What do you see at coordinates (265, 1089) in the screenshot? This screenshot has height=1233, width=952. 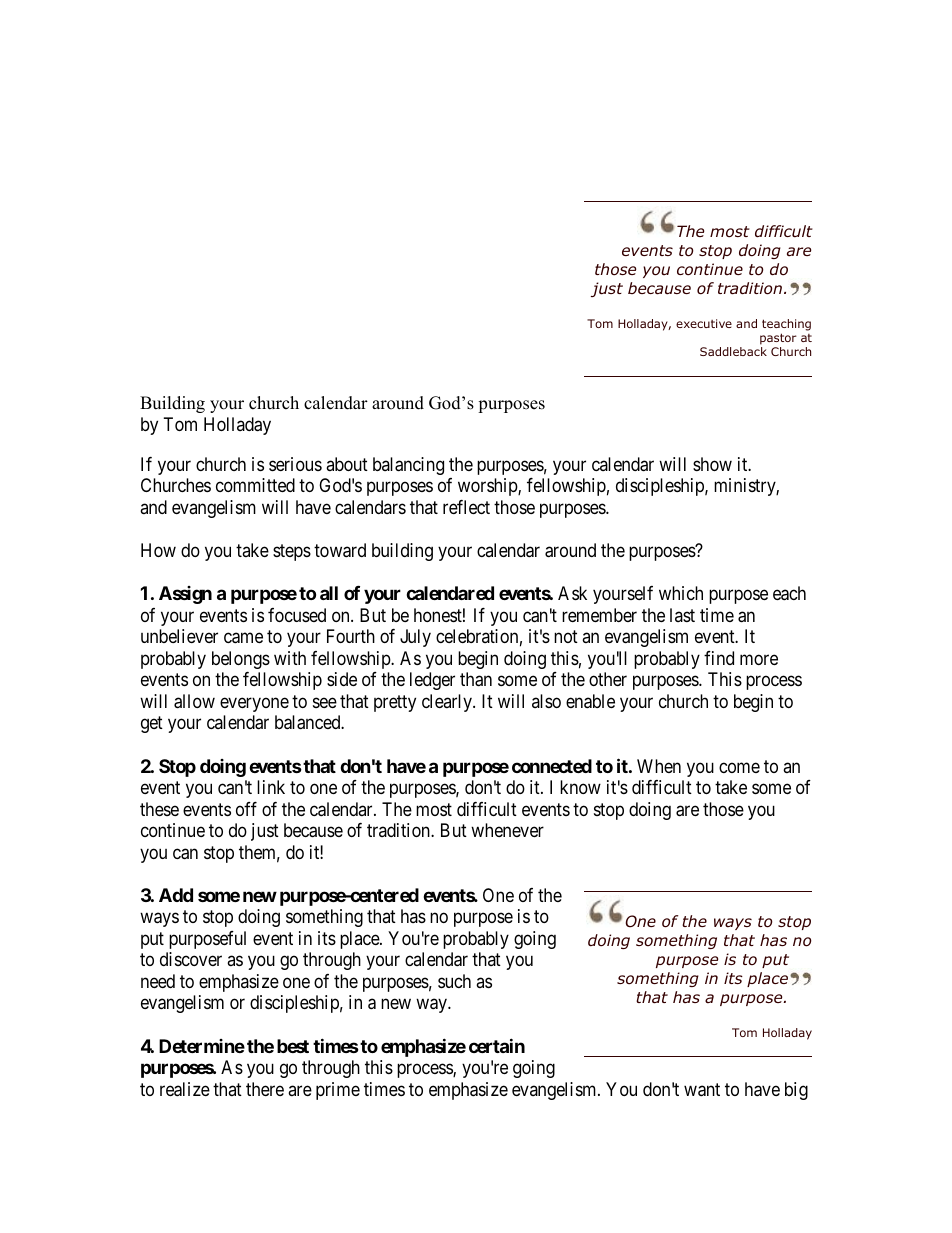 I see `there` at bounding box center [265, 1089].
